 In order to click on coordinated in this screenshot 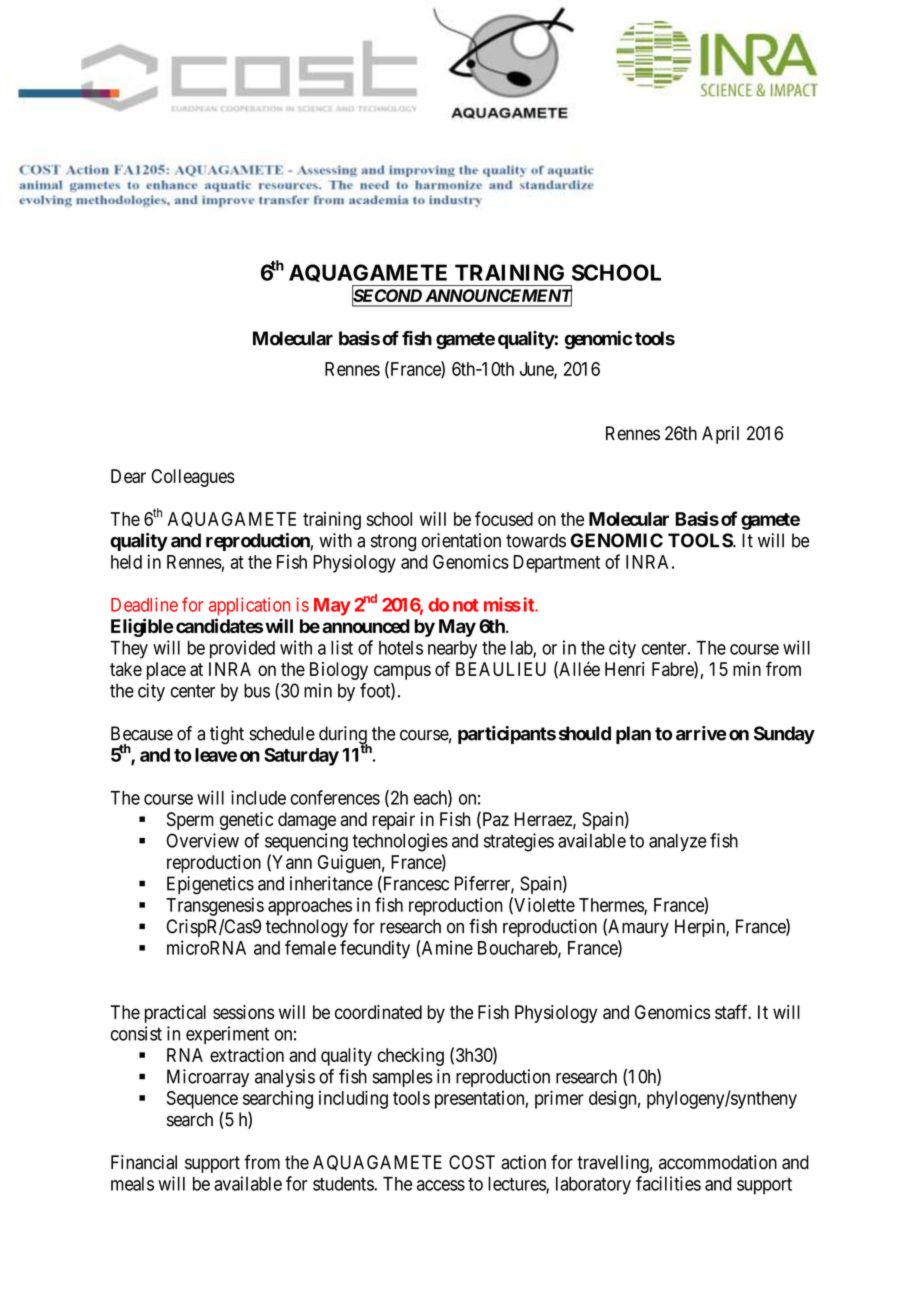, I will do `click(378, 1012)`.
